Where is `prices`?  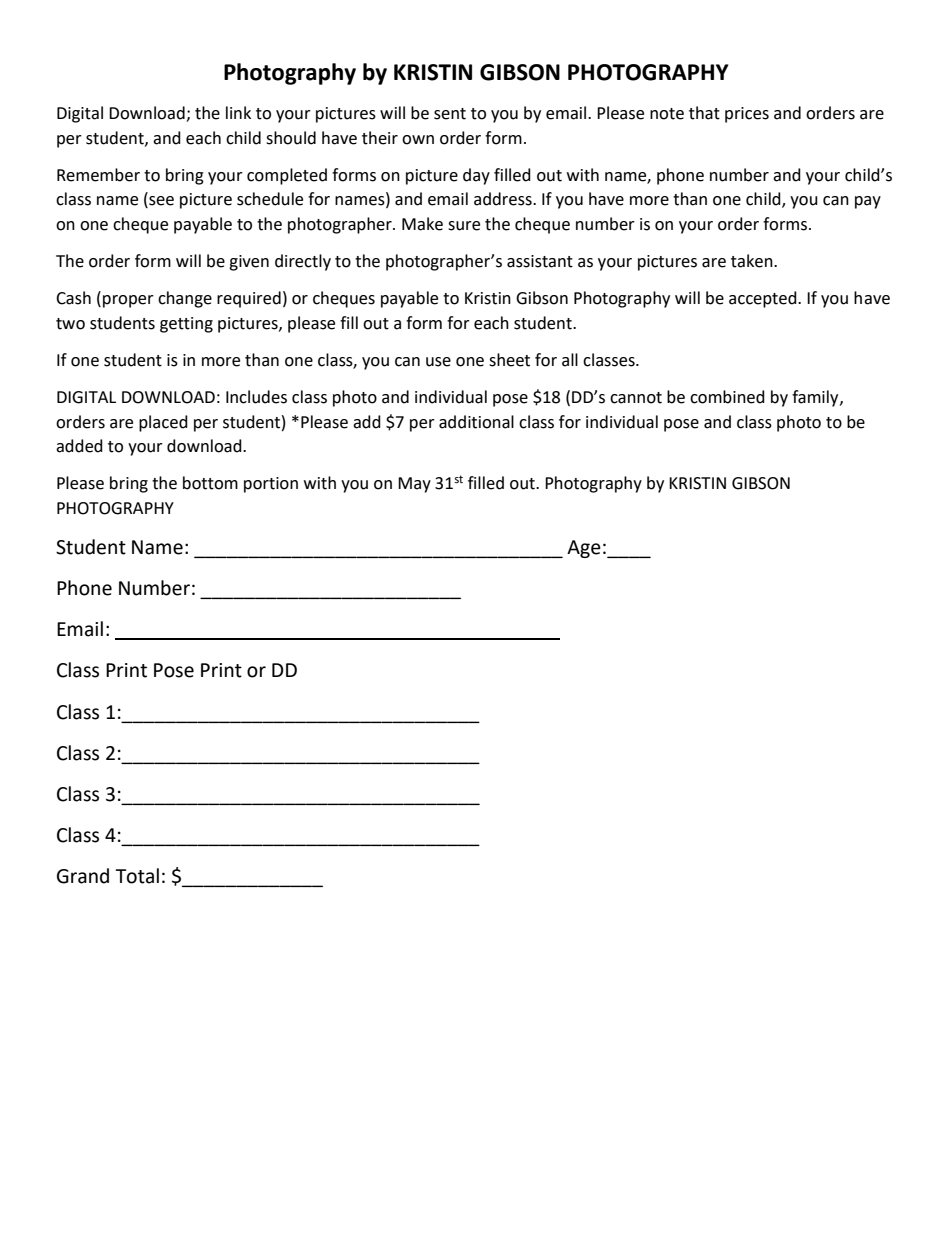
prices is located at coordinates (747, 115).
